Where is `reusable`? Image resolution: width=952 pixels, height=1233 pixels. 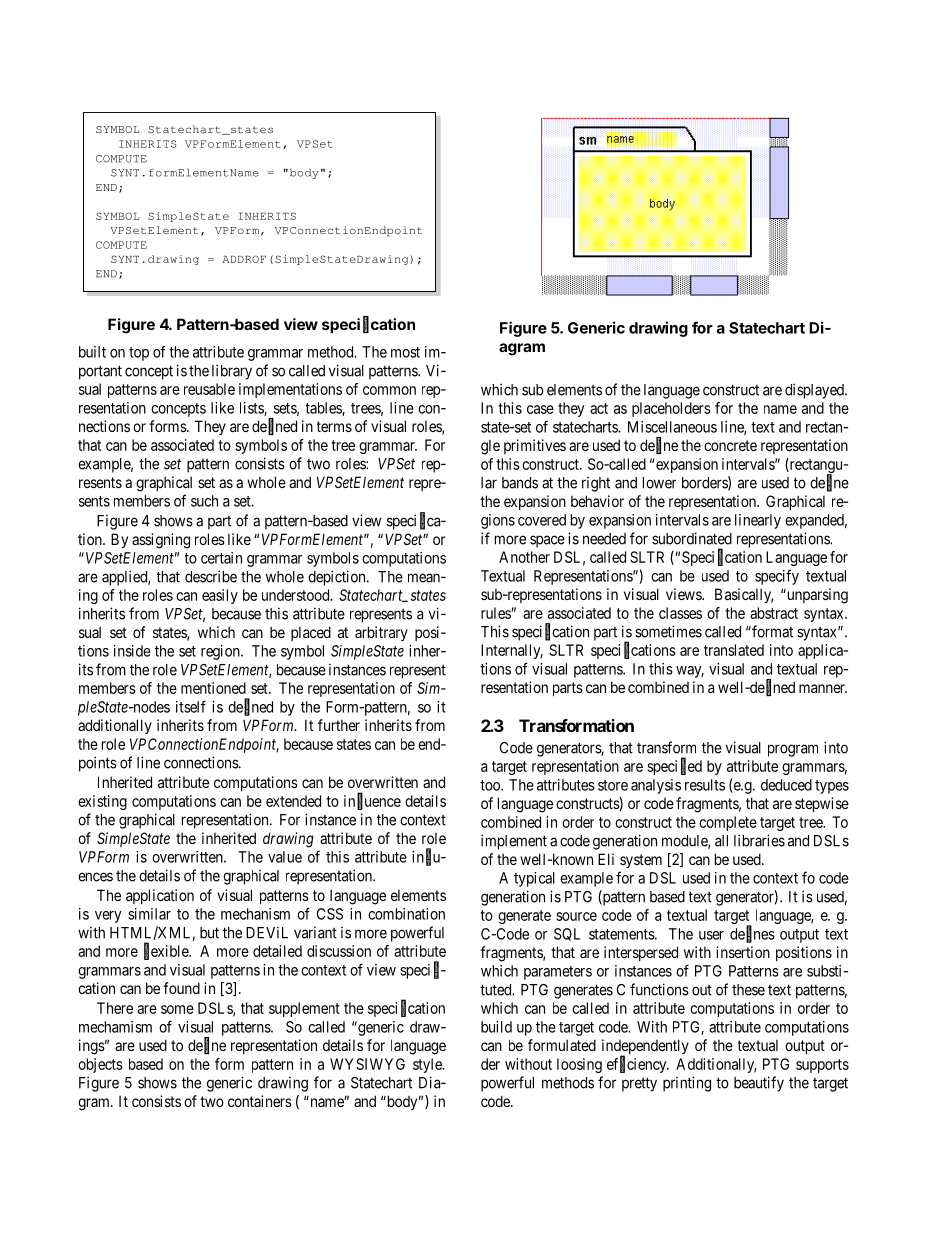
reusable is located at coordinates (209, 389).
